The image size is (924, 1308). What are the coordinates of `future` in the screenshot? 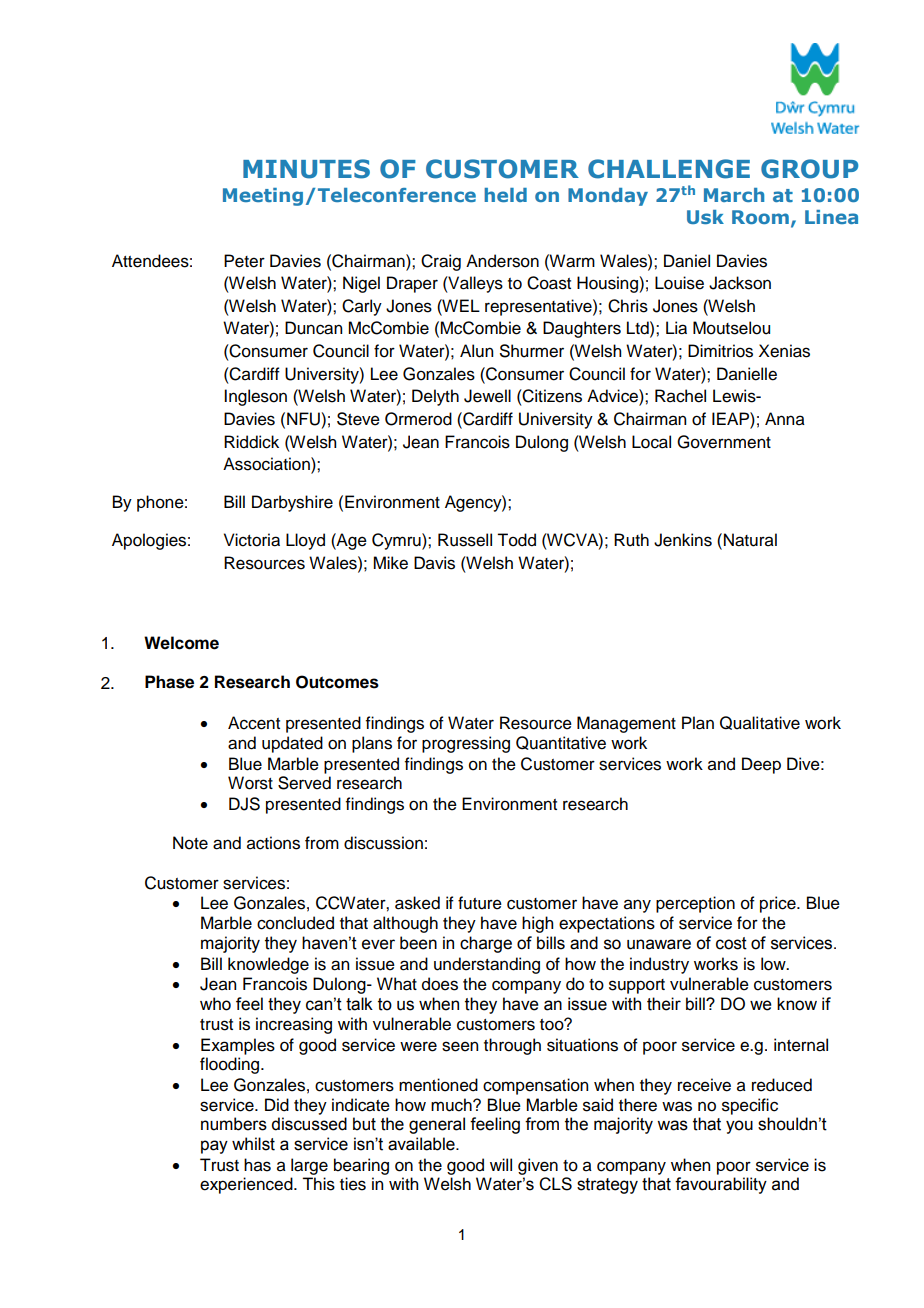 It's located at (480, 903).
